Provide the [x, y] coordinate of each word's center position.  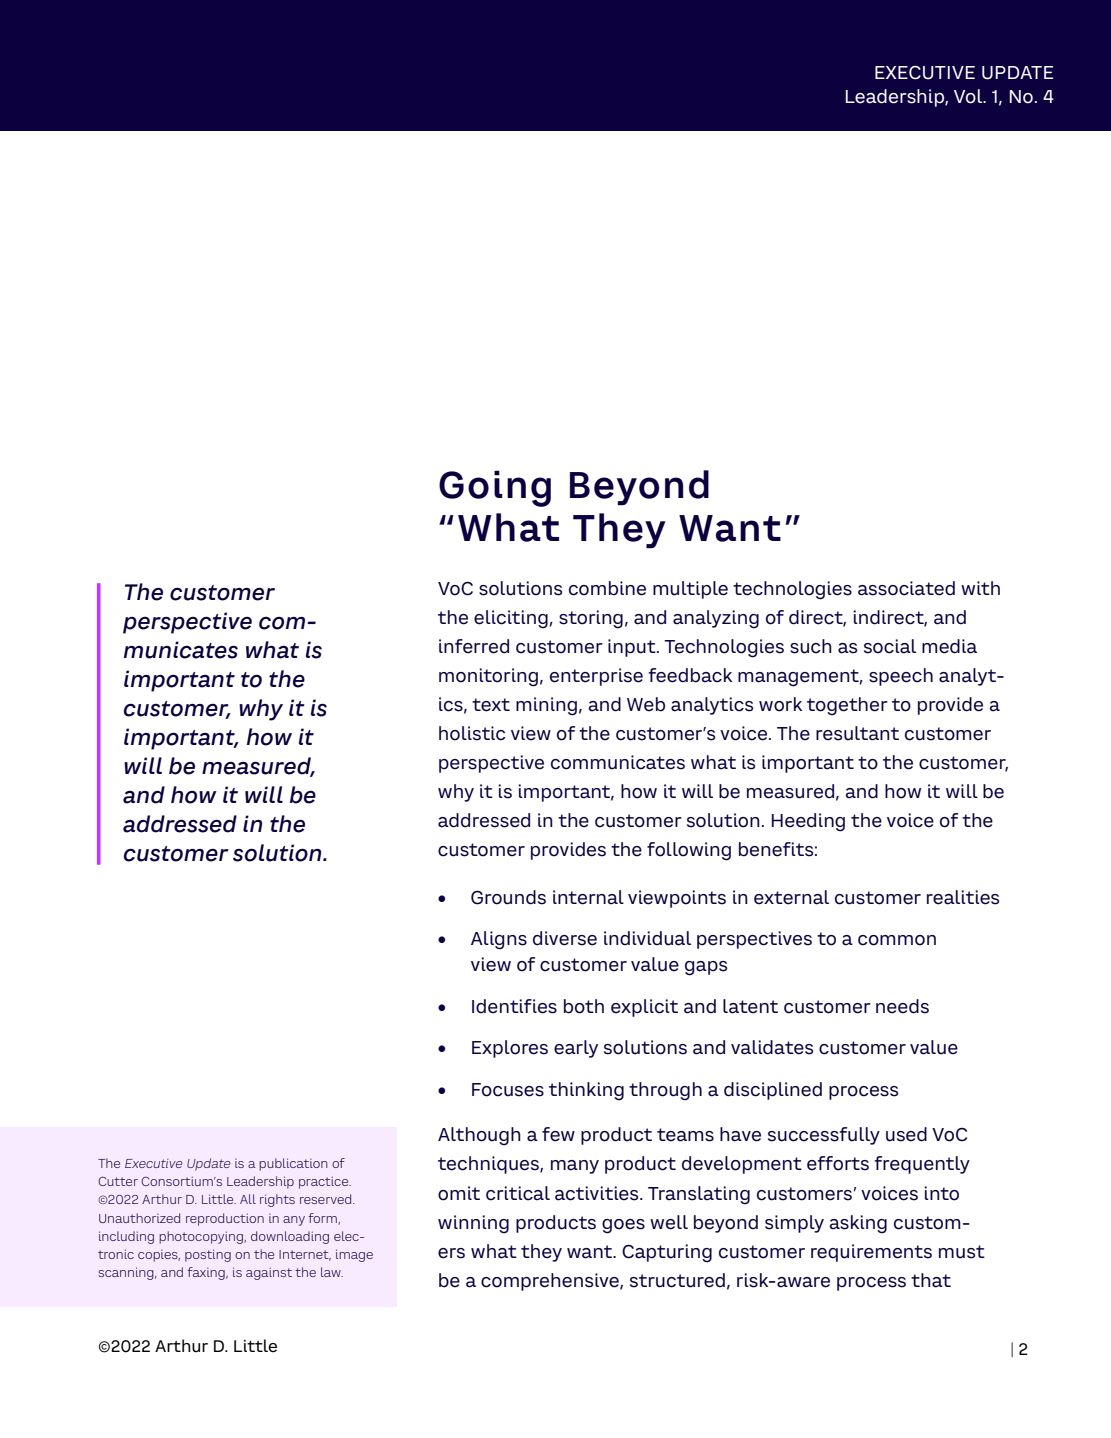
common [897, 940]
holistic [472, 733]
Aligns [499, 940]
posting [208, 1255]
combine [607, 588]
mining [546, 706]
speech [901, 677]
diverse [565, 938]
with [980, 588]
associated [906, 588]
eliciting [512, 619]
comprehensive [551, 1282]
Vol [969, 96]
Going [495, 488]
